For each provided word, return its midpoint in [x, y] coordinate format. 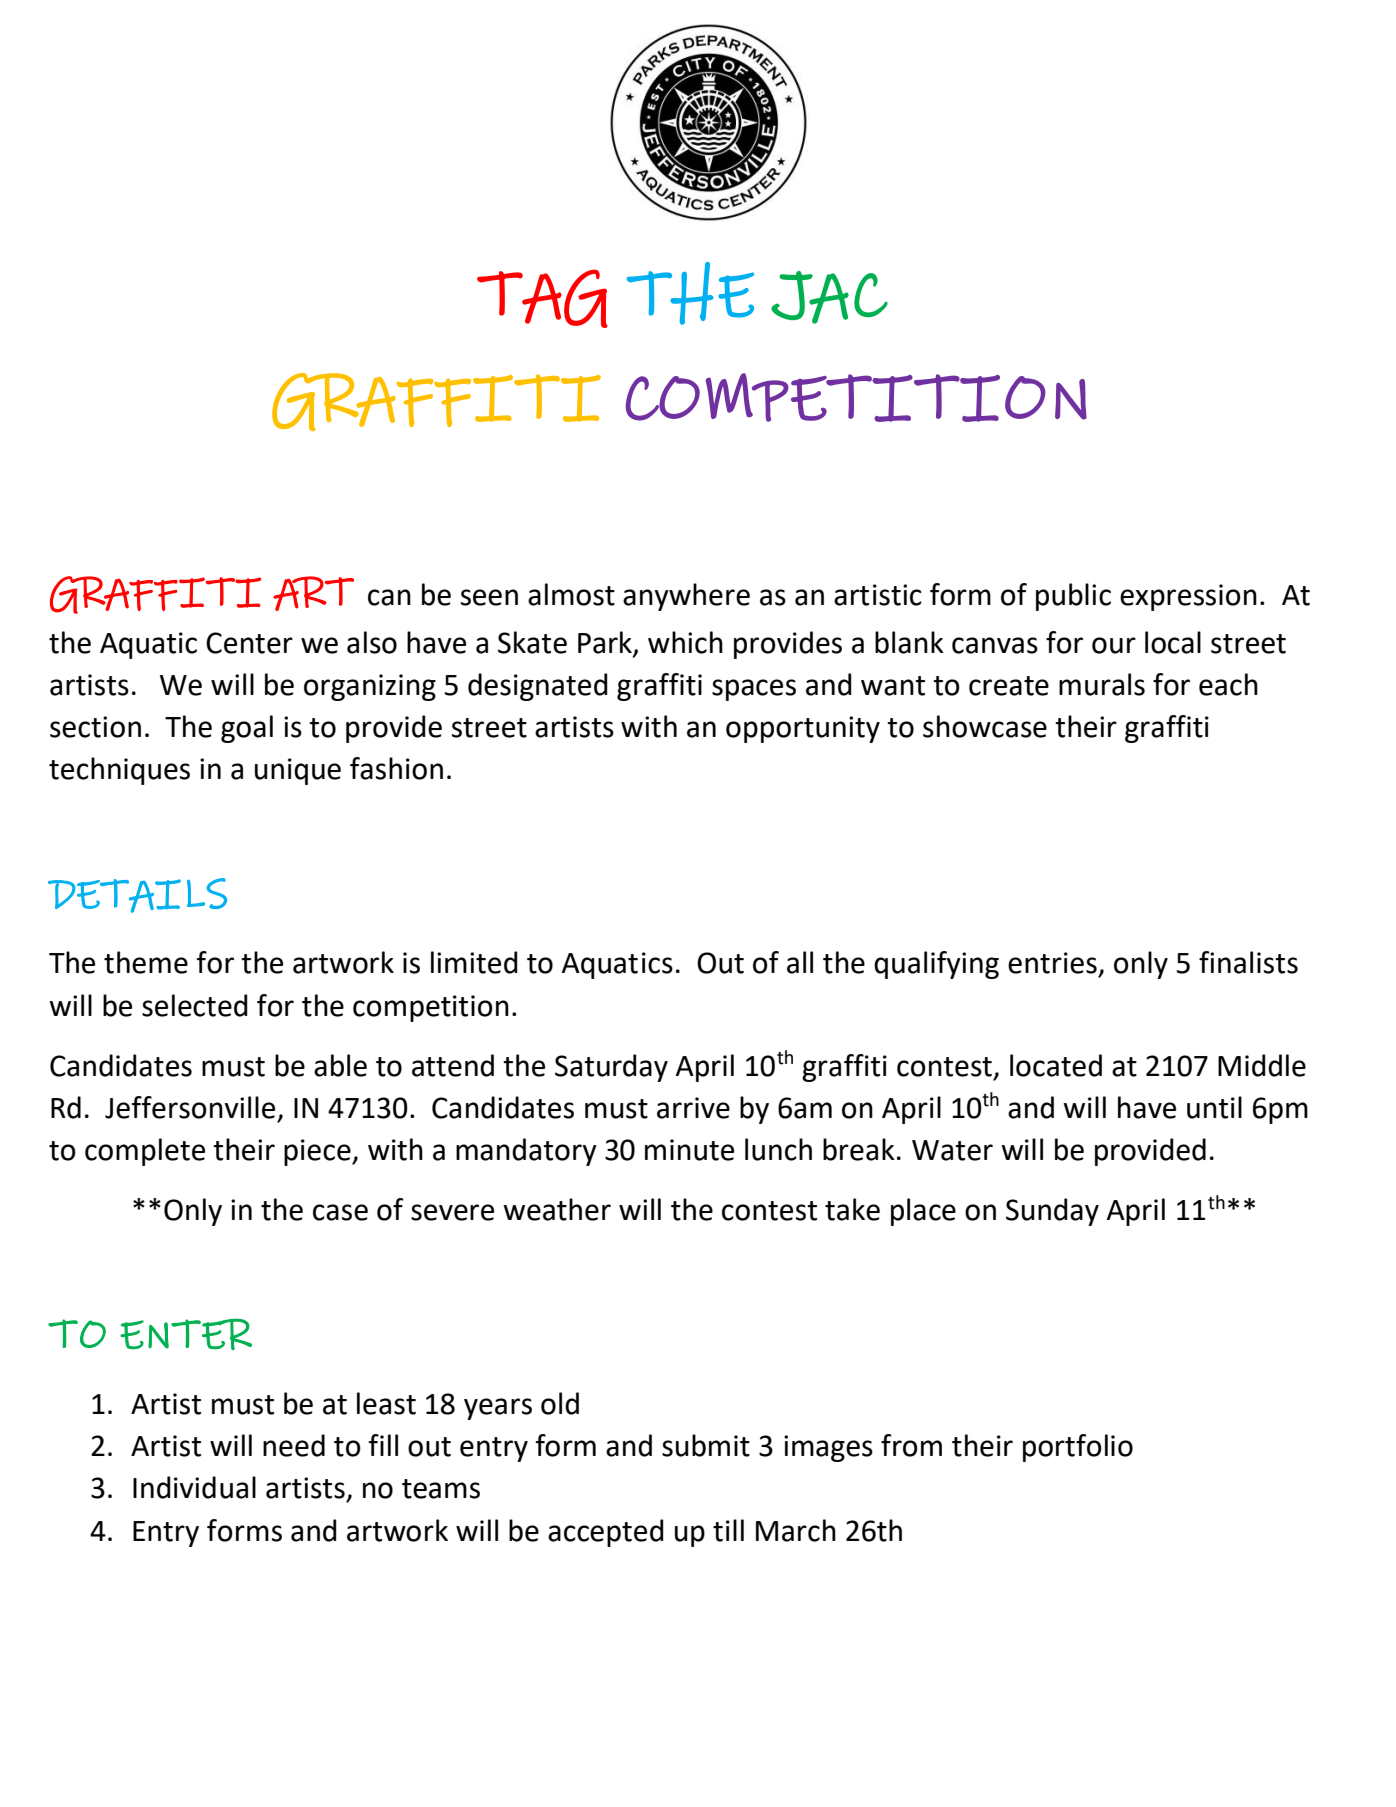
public [1073, 597]
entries [1052, 963]
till [728, 1530]
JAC [829, 297]
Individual [194, 1487]
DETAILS [137, 895]
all [800, 962]
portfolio [1078, 1448]
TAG [542, 298]
